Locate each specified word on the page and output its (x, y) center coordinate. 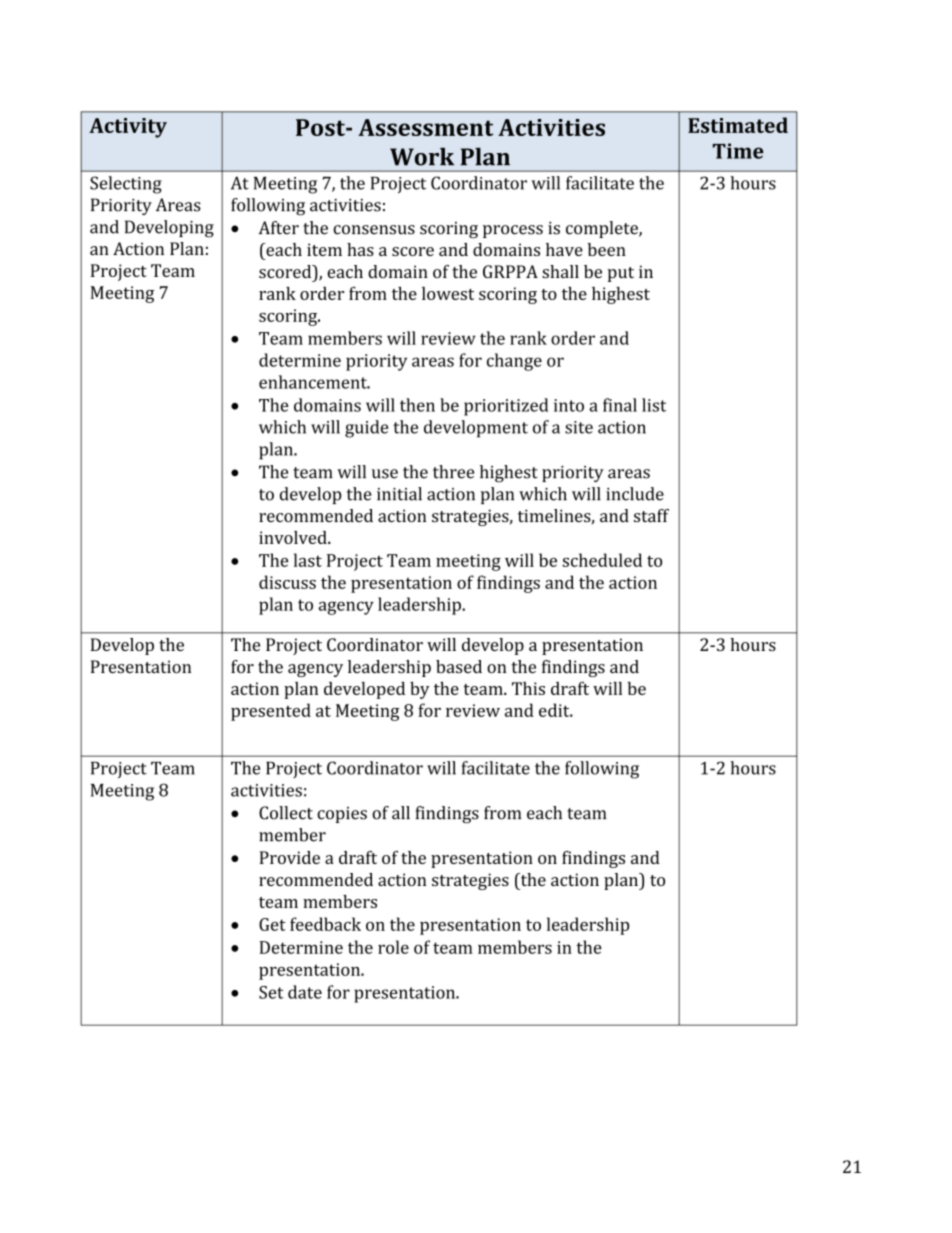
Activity (128, 128)
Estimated (738, 125)
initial (399, 494)
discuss (287, 582)
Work (422, 157)
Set (271, 992)
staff (651, 515)
